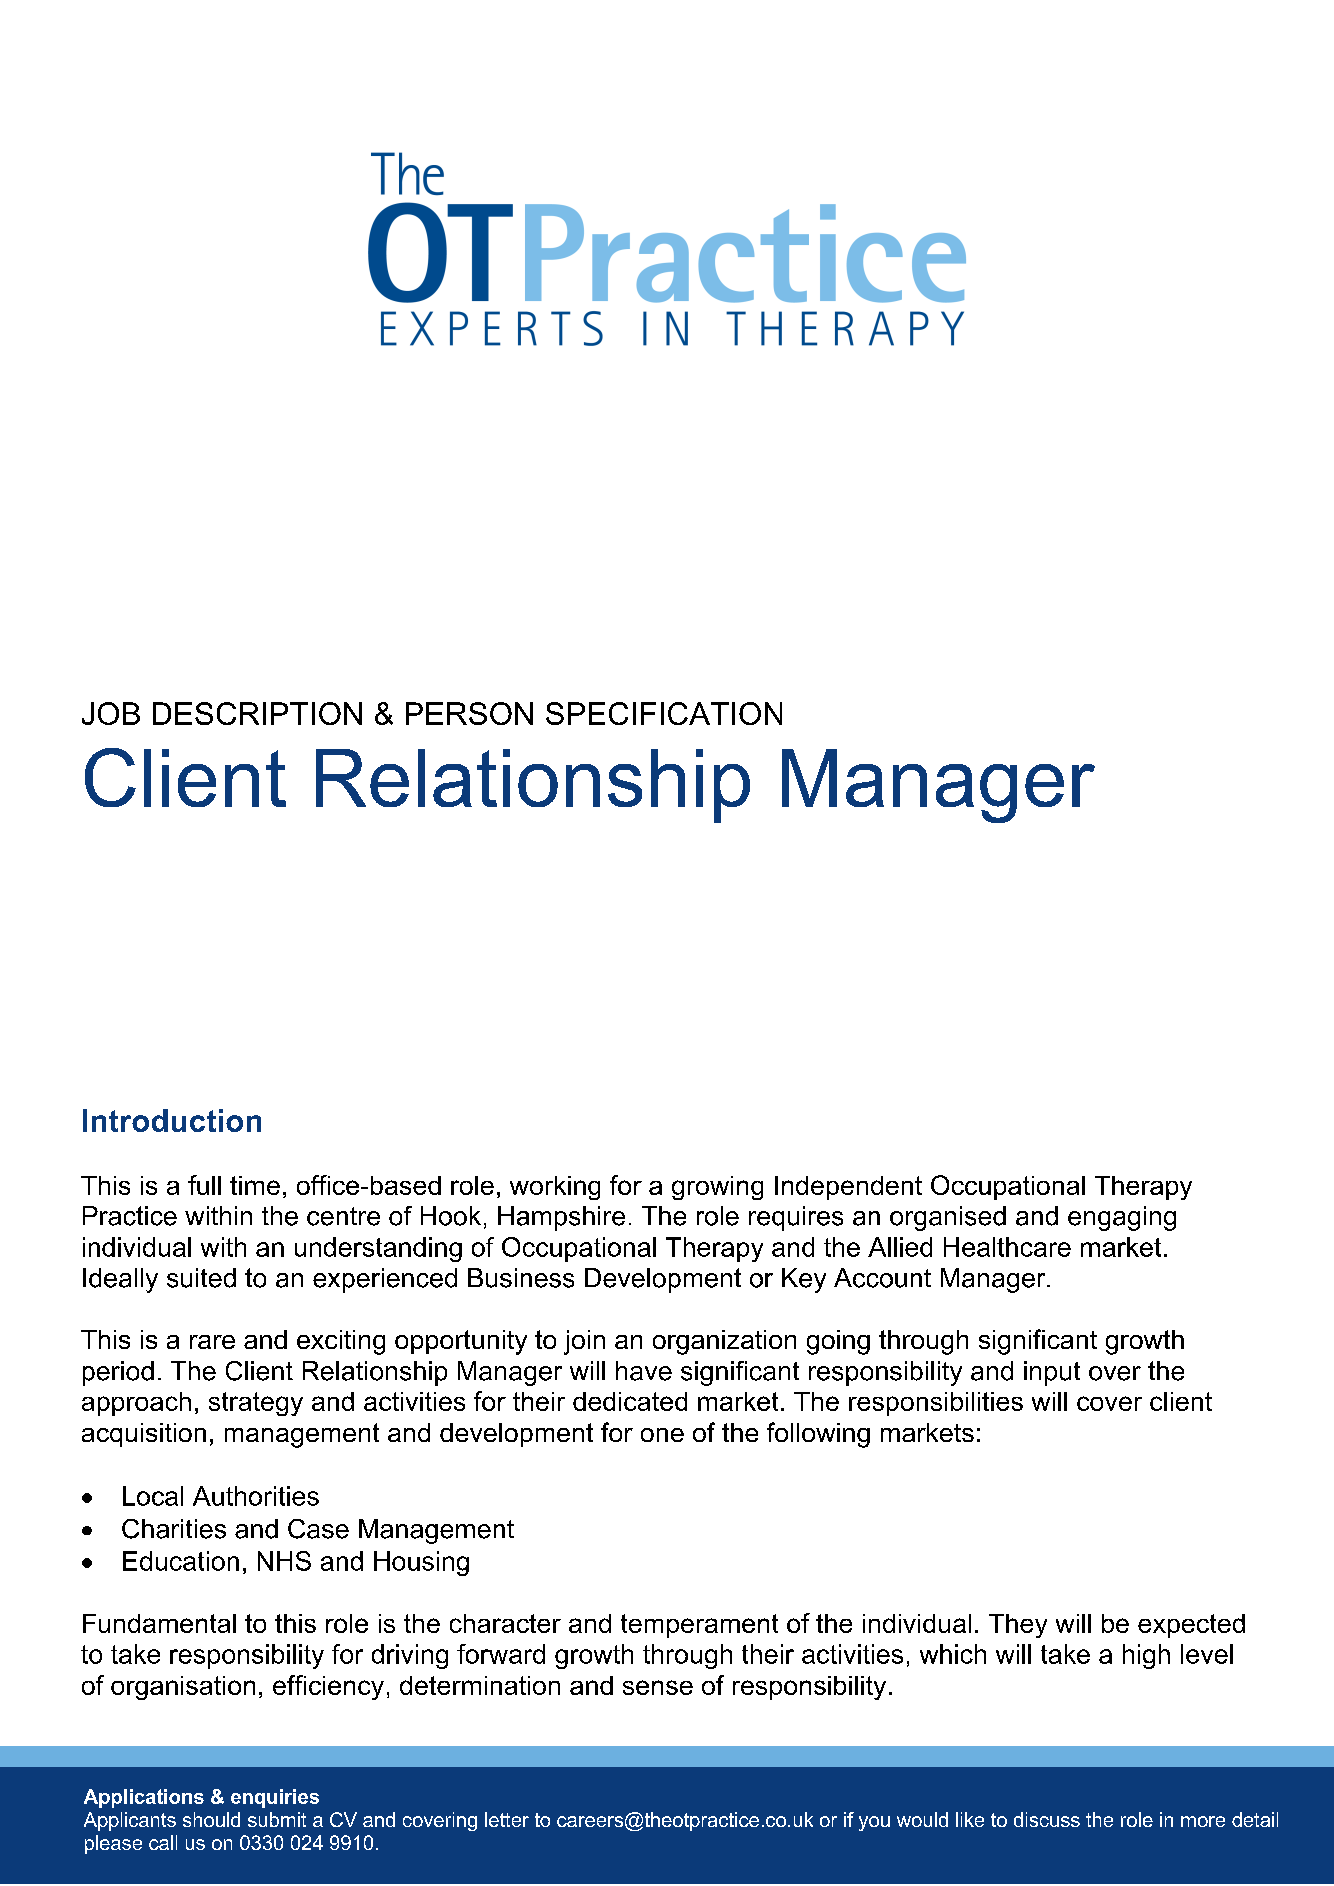 This page has width=1334, height=1886. What do you see at coordinates (201, 1278) in the page?
I see `suited` at bounding box center [201, 1278].
